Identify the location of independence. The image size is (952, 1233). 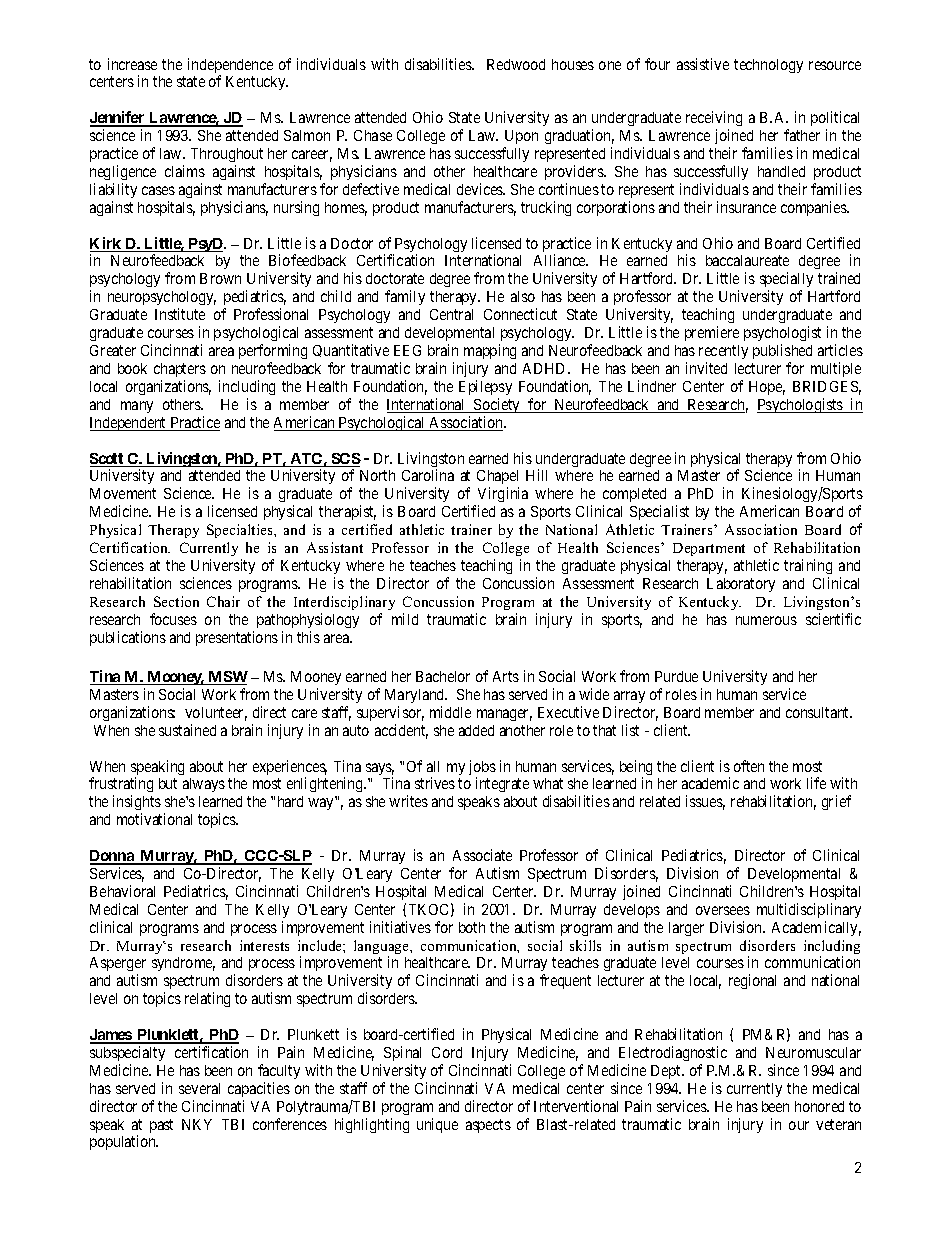
(230, 67).
